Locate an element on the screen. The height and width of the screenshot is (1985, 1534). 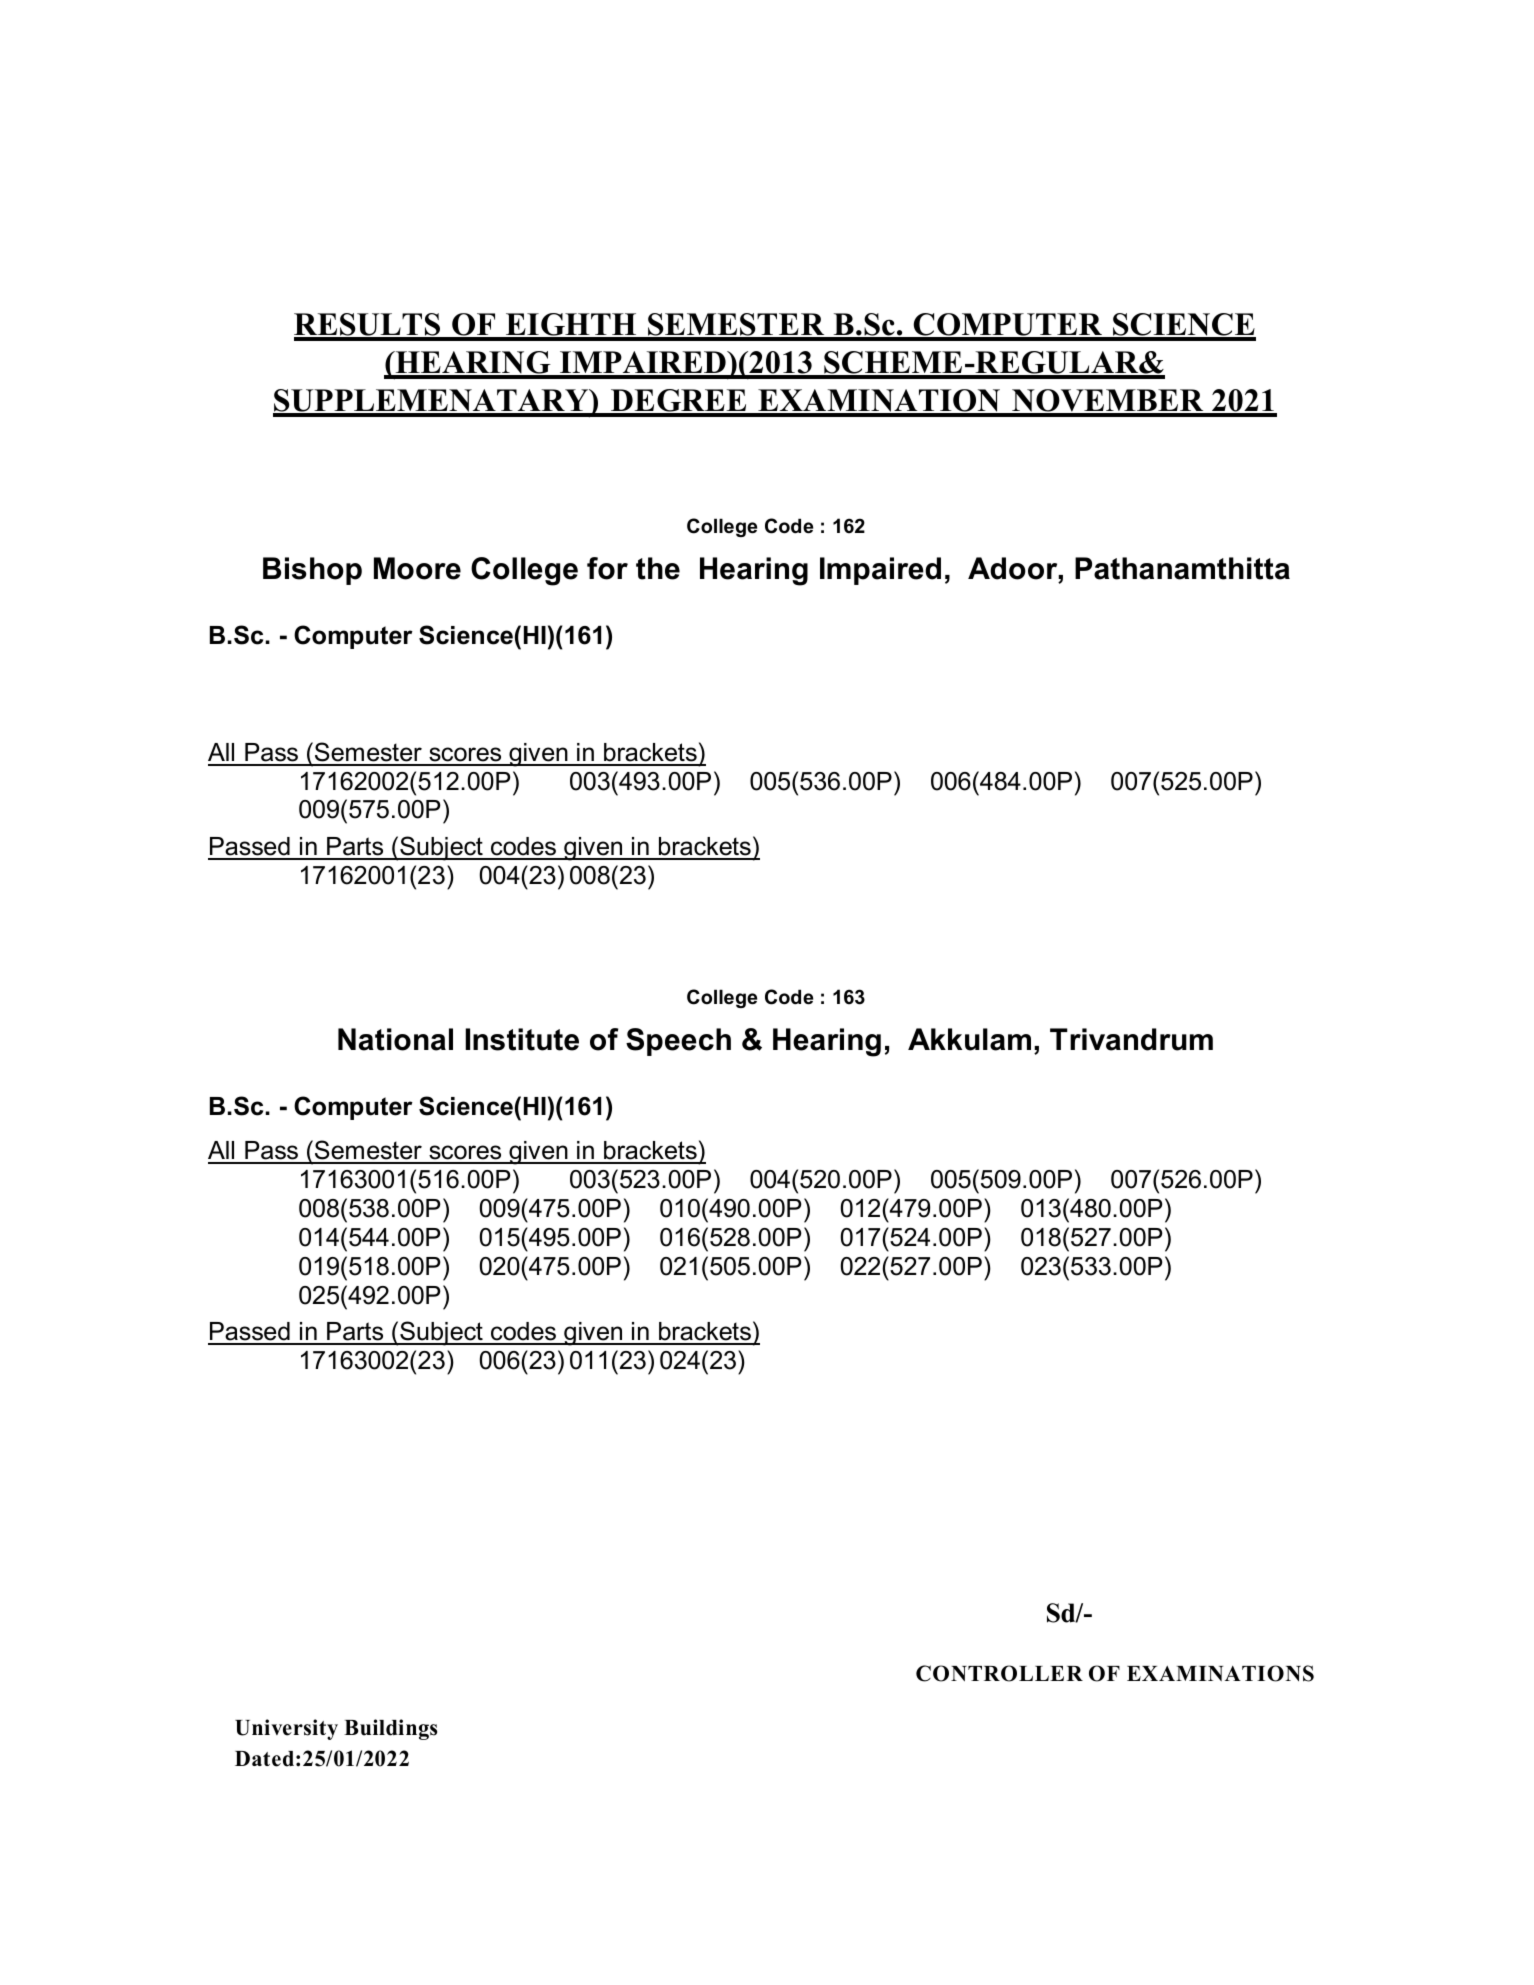
the is located at coordinates (658, 568).
